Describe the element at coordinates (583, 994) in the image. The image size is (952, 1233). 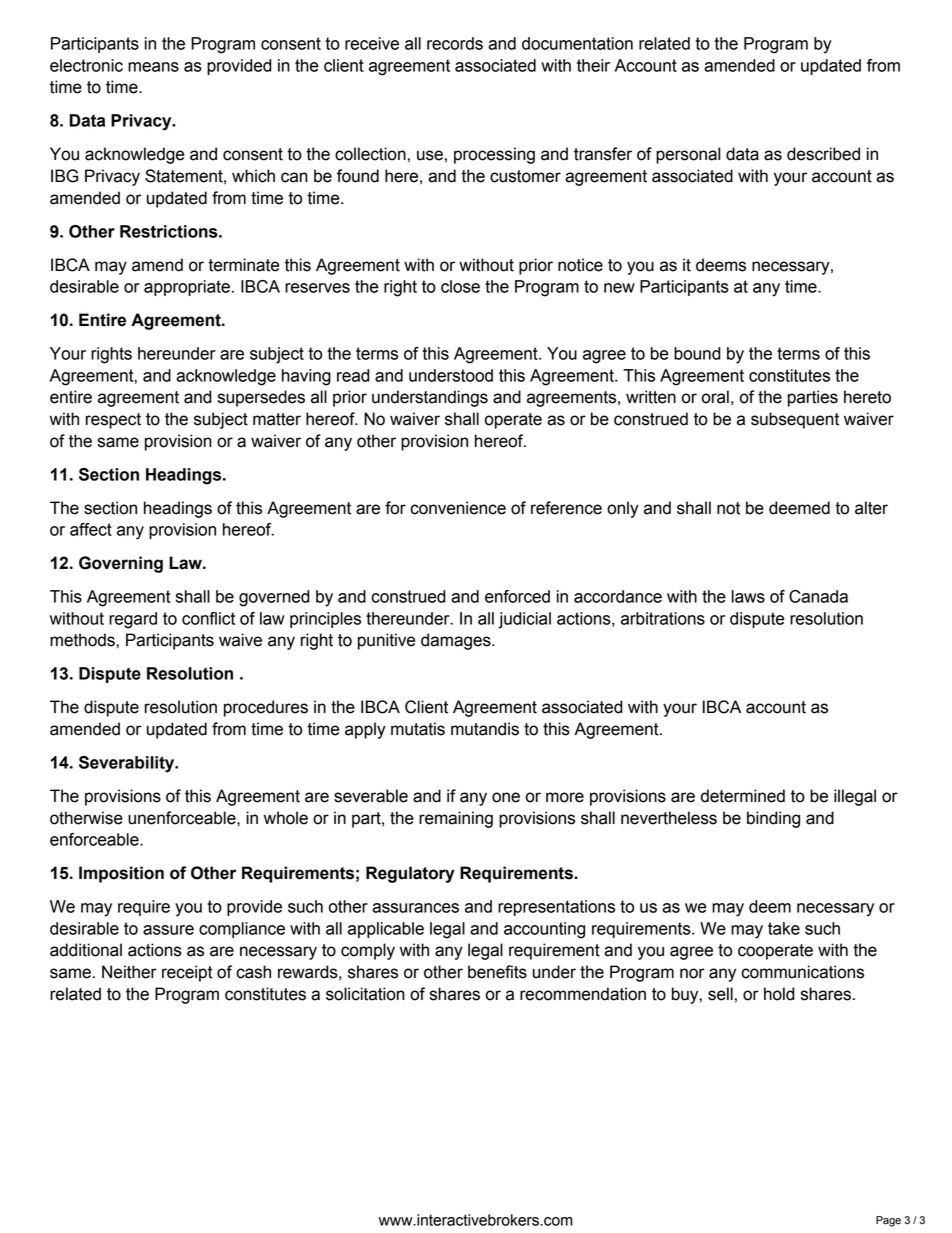
I see `recommendation` at that location.
